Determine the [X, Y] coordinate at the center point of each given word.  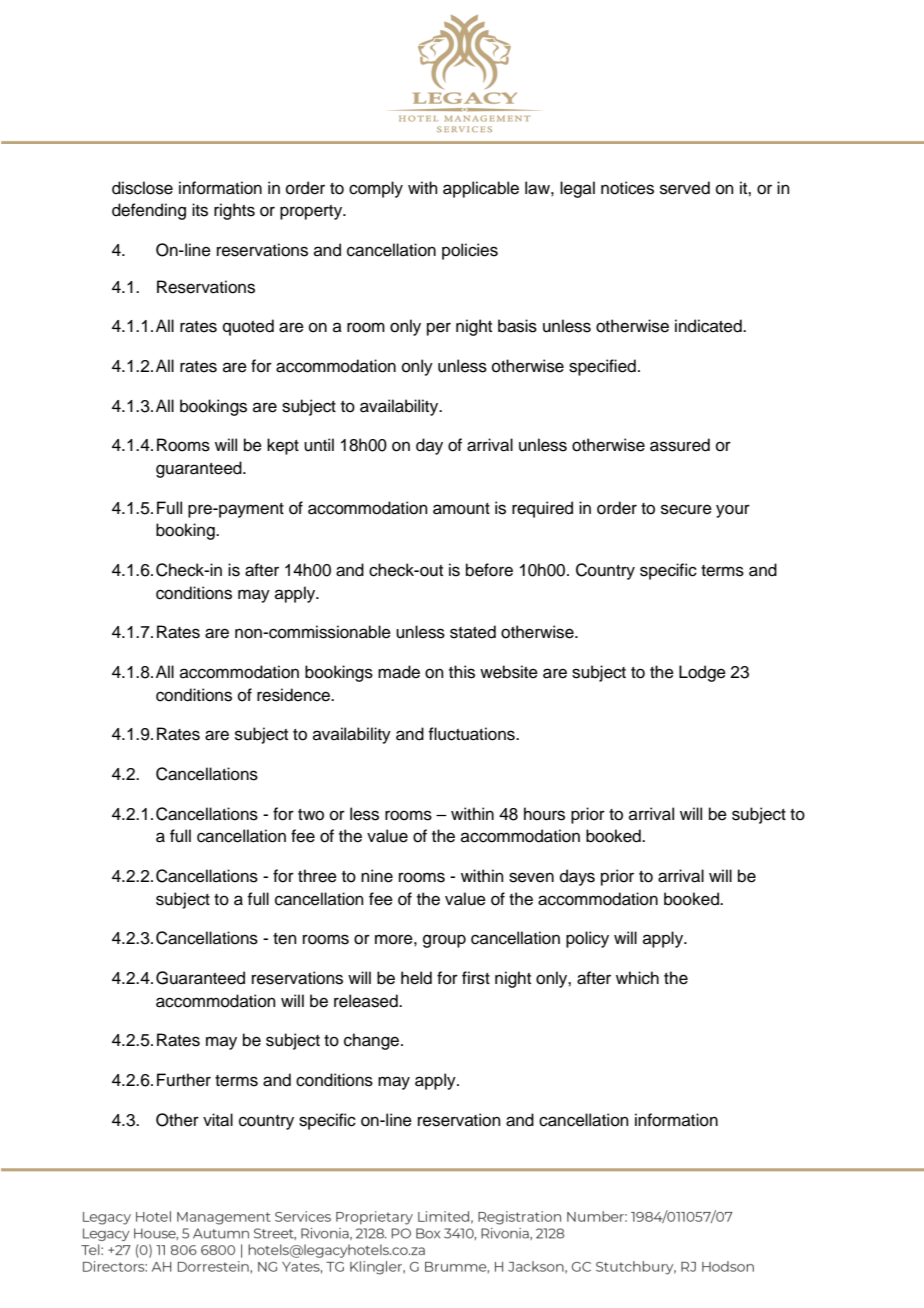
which [637, 978]
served [685, 188]
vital [218, 1120]
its [200, 210]
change [371, 1041]
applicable [481, 189]
